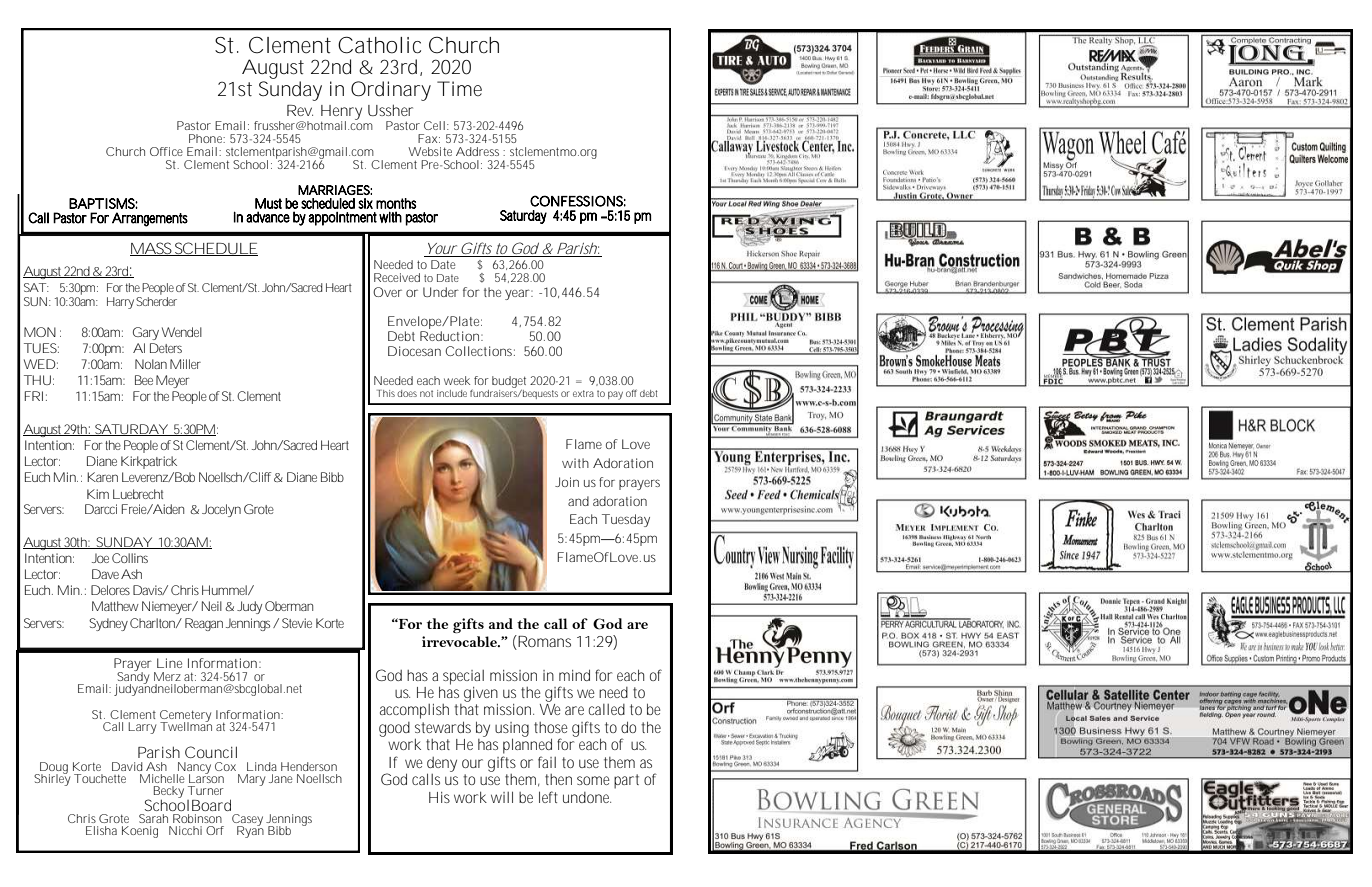 Image resolution: width=1372 pixels, height=887 pixels. What do you see at coordinates (100, 558) in the screenshot?
I see `Joe` at bounding box center [100, 558].
